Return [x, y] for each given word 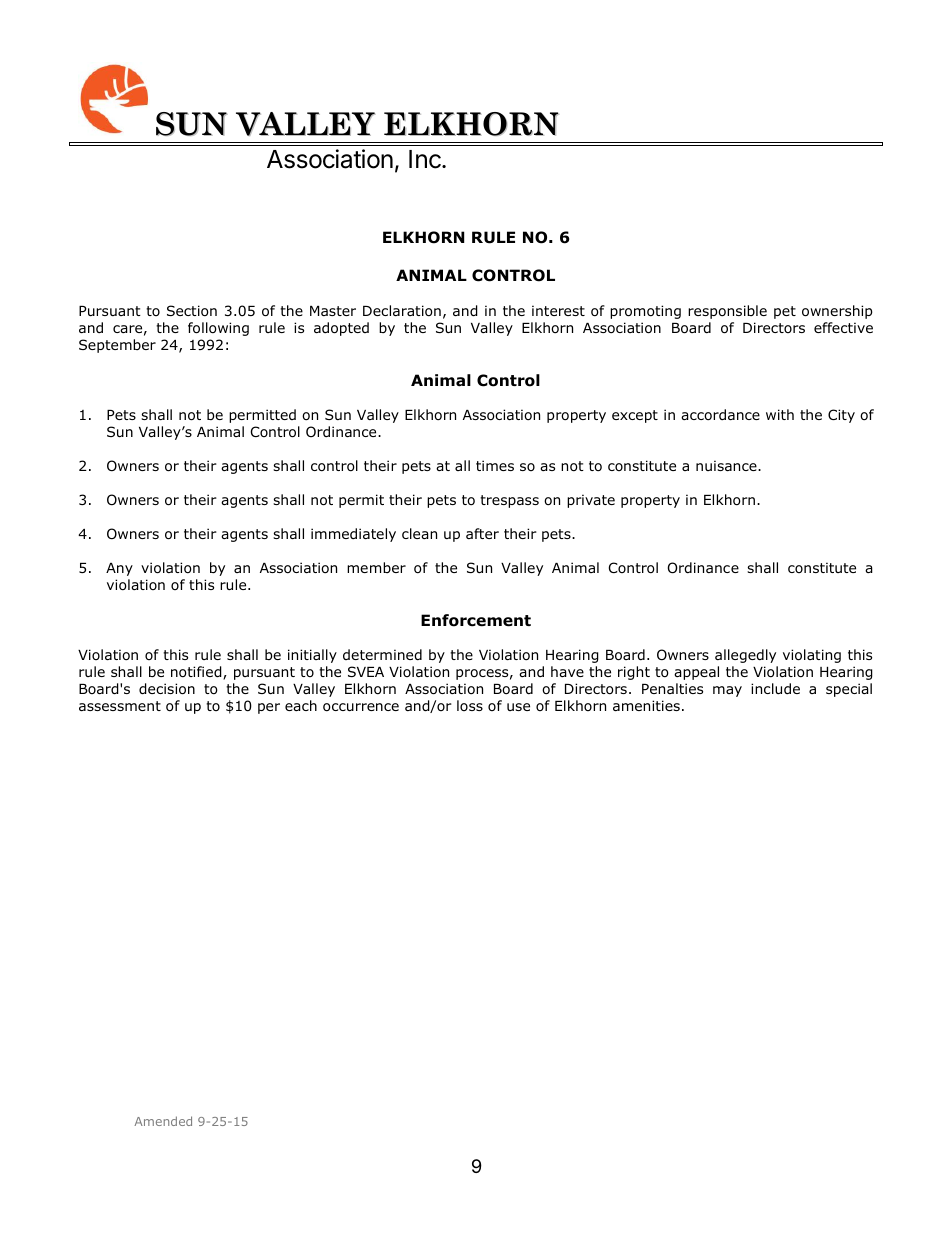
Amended [163, 1121]
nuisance [727, 465]
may [727, 691]
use [518, 707]
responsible [727, 312]
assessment [120, 706]
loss [470, 705]
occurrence [361, 707]
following [218, 329]
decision [167, 689]
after [482, 533]
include [775, 688]
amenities [646, 705]
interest [558, 310]
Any [119, 569]
